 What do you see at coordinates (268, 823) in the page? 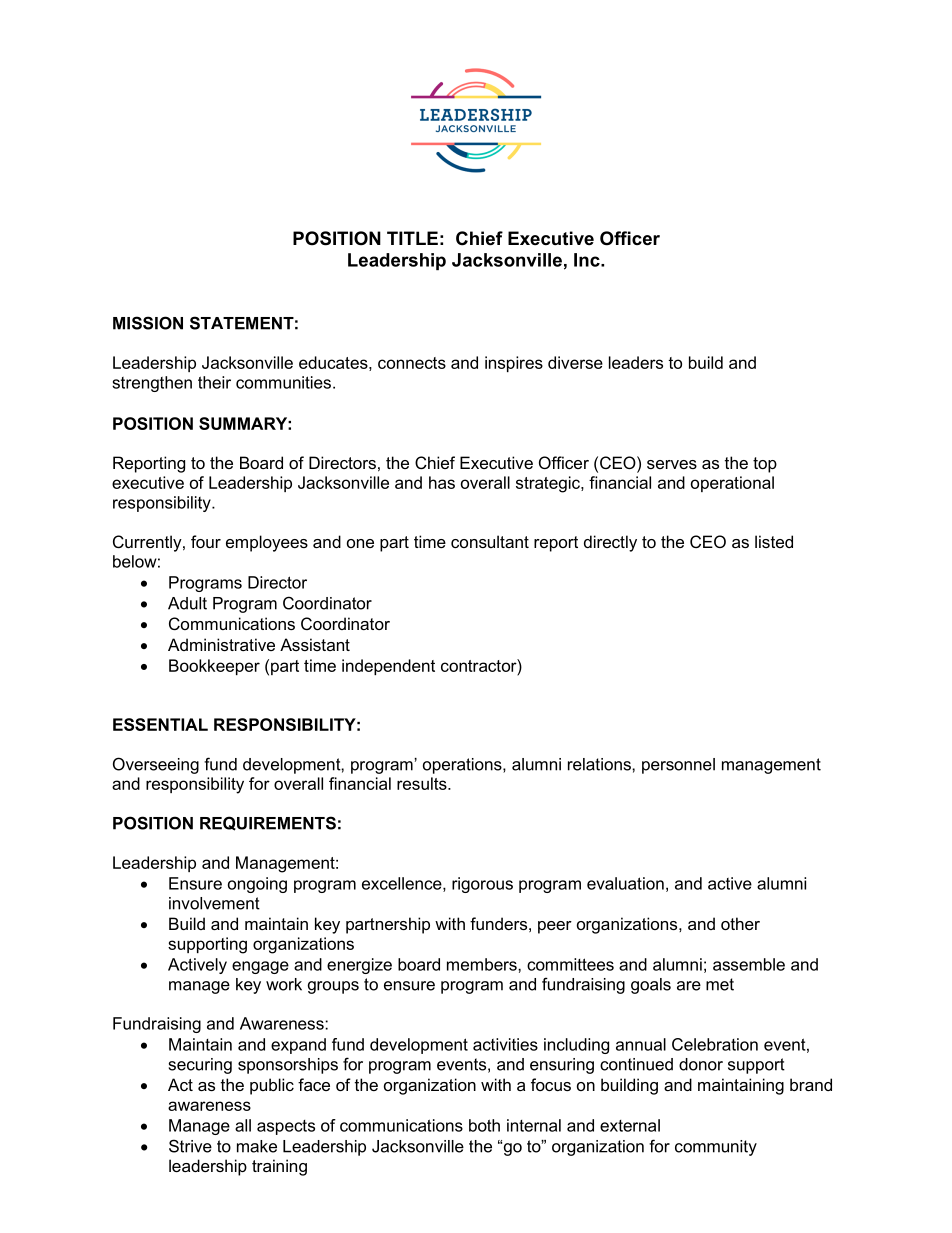
I see `REQUIREMENTS` at bounding box center [268, 823].
